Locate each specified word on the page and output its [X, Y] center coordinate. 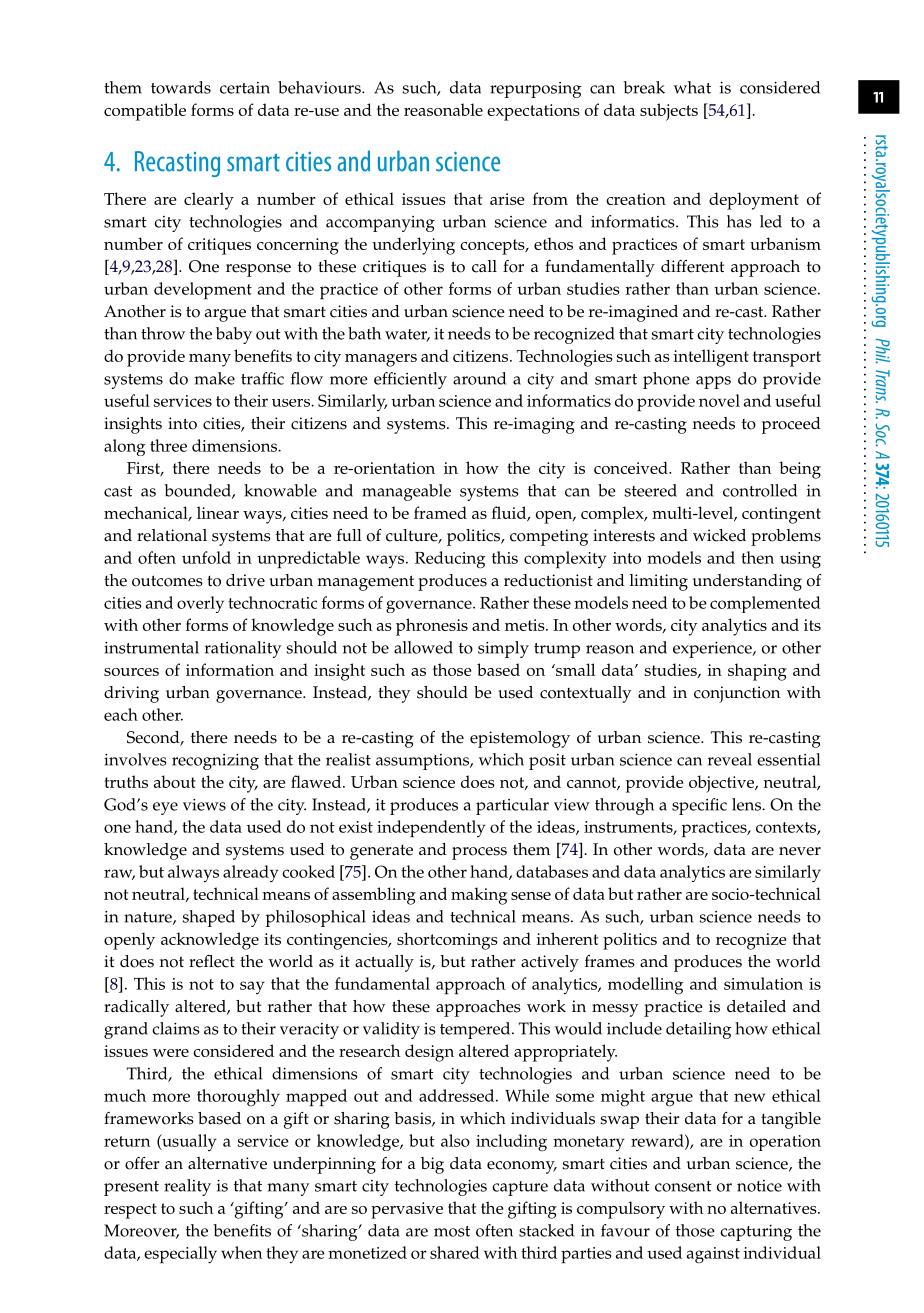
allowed [423, 647]
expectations [533, 112]
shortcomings [447, 941]
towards [181, 87]
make [214, 378]
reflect [212, 961]
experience [713, 650]
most [452, 1231]
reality [187, 1187]
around [479, 378]
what [692, 87]
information [230, 669]
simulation [763, 983]
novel [719, 400]
